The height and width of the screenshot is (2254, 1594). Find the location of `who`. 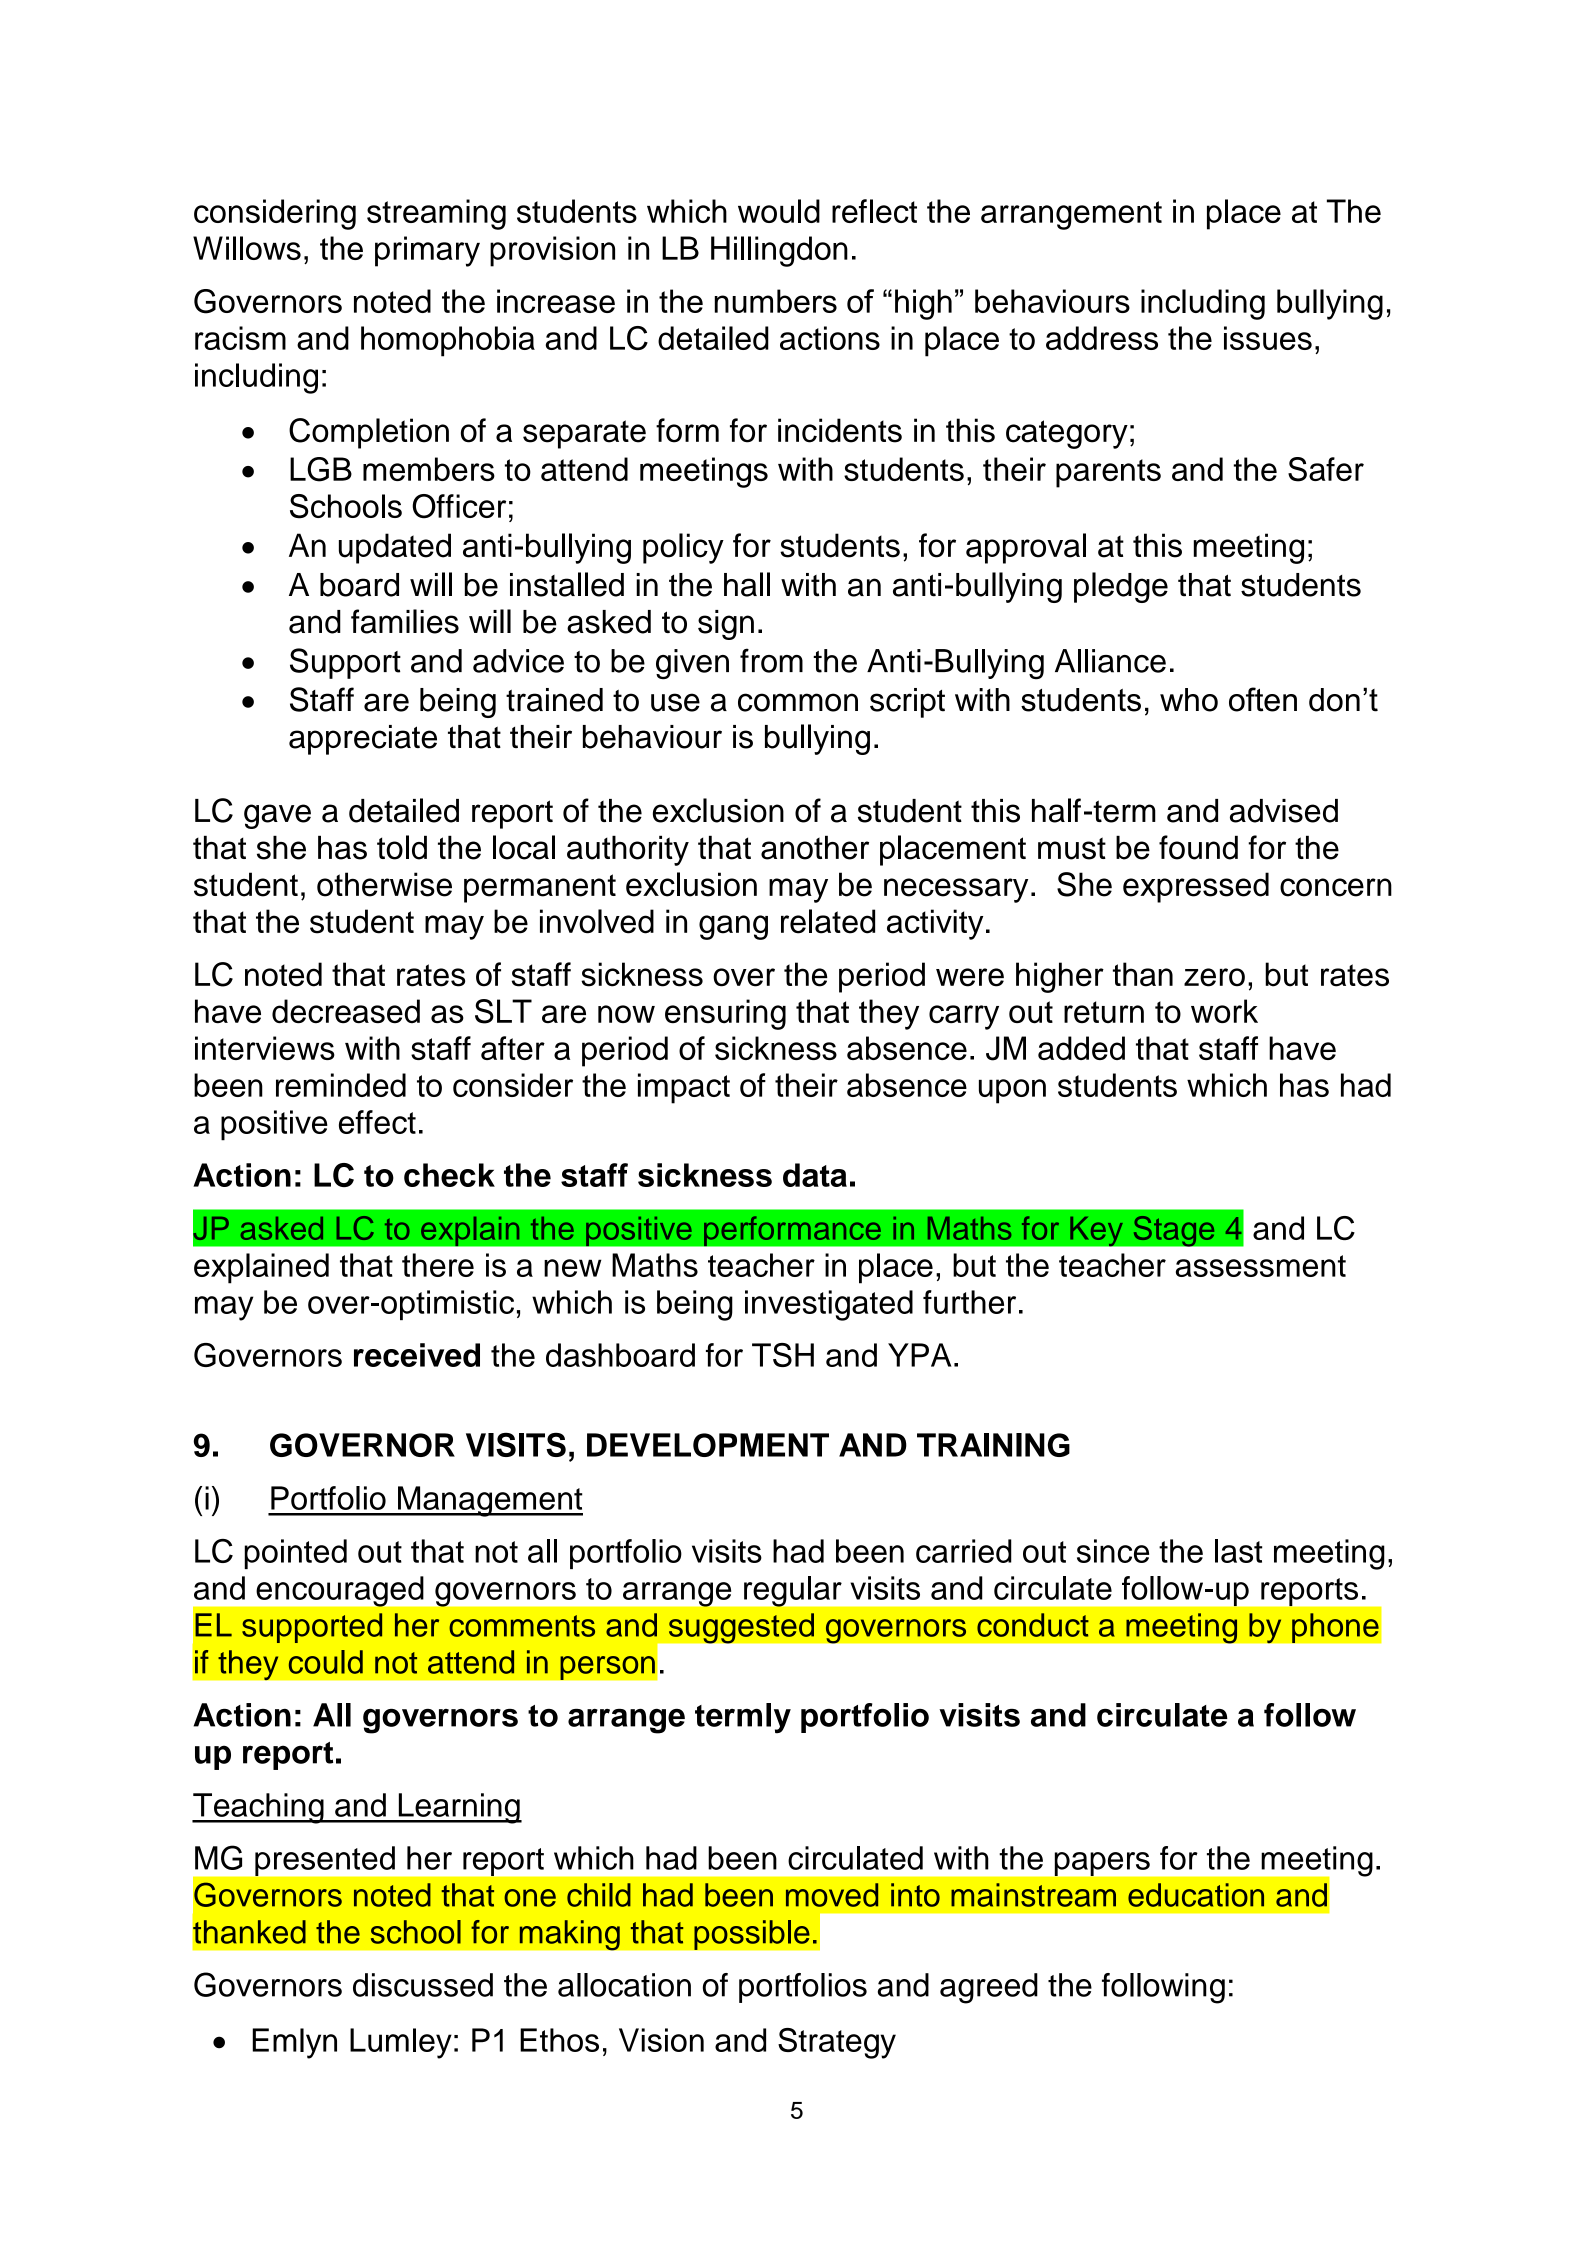

who is located at coordinates (1189, 700).
